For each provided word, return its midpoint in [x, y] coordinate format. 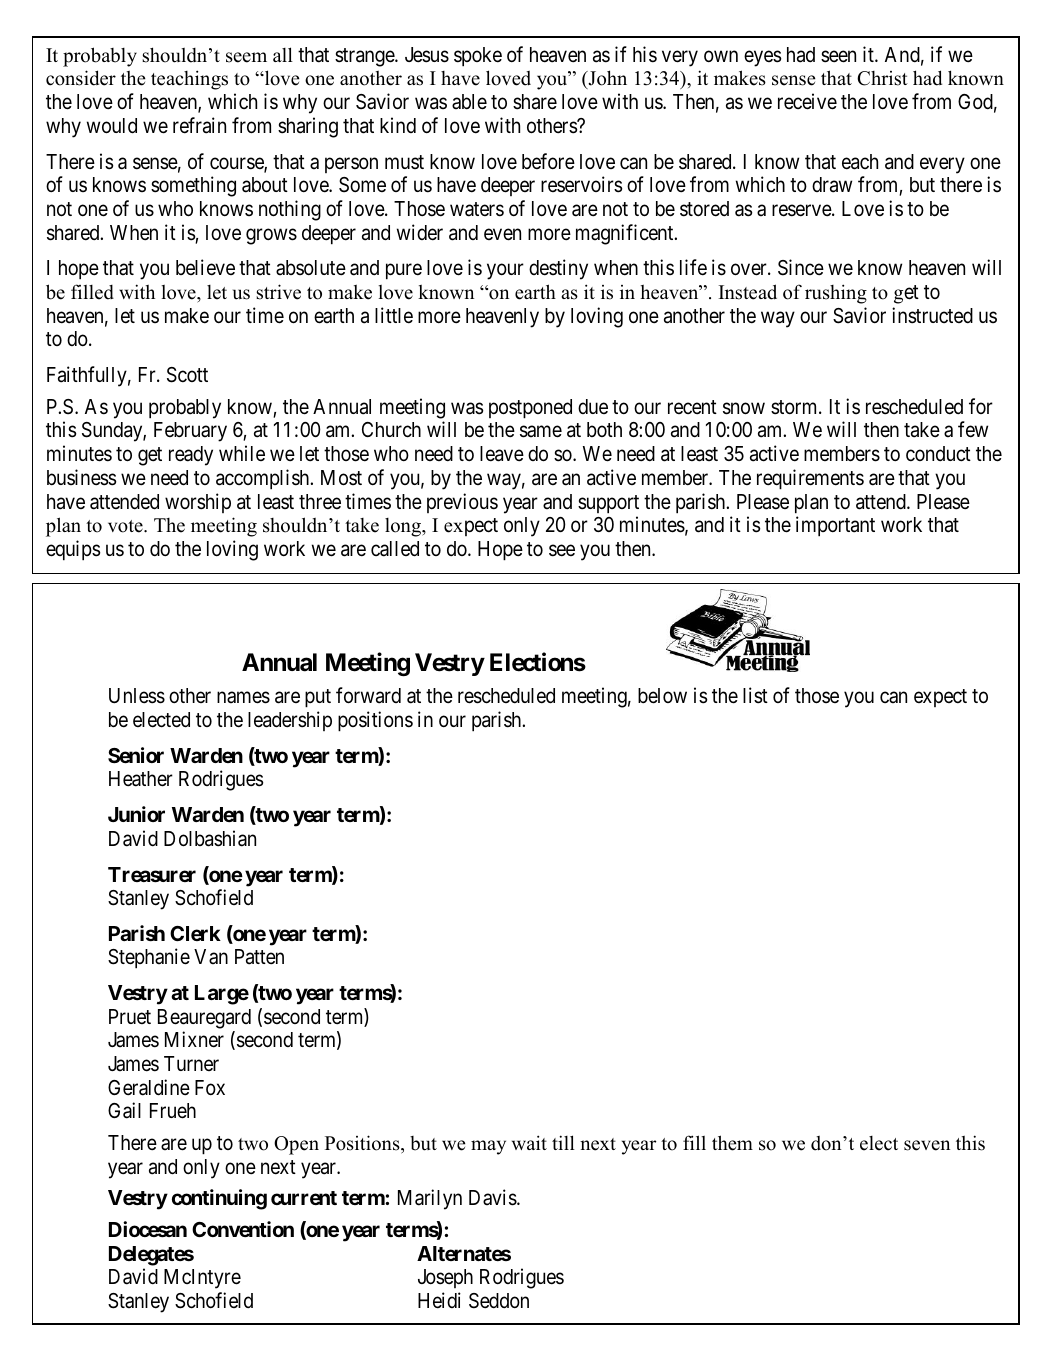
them [732, 1143]
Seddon [499, 1301]
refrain [199, 125]
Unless [137, 696]
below [662, 696]
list [755, 695]
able [469, 102]
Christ [882, 78]
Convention [243, 1229]
